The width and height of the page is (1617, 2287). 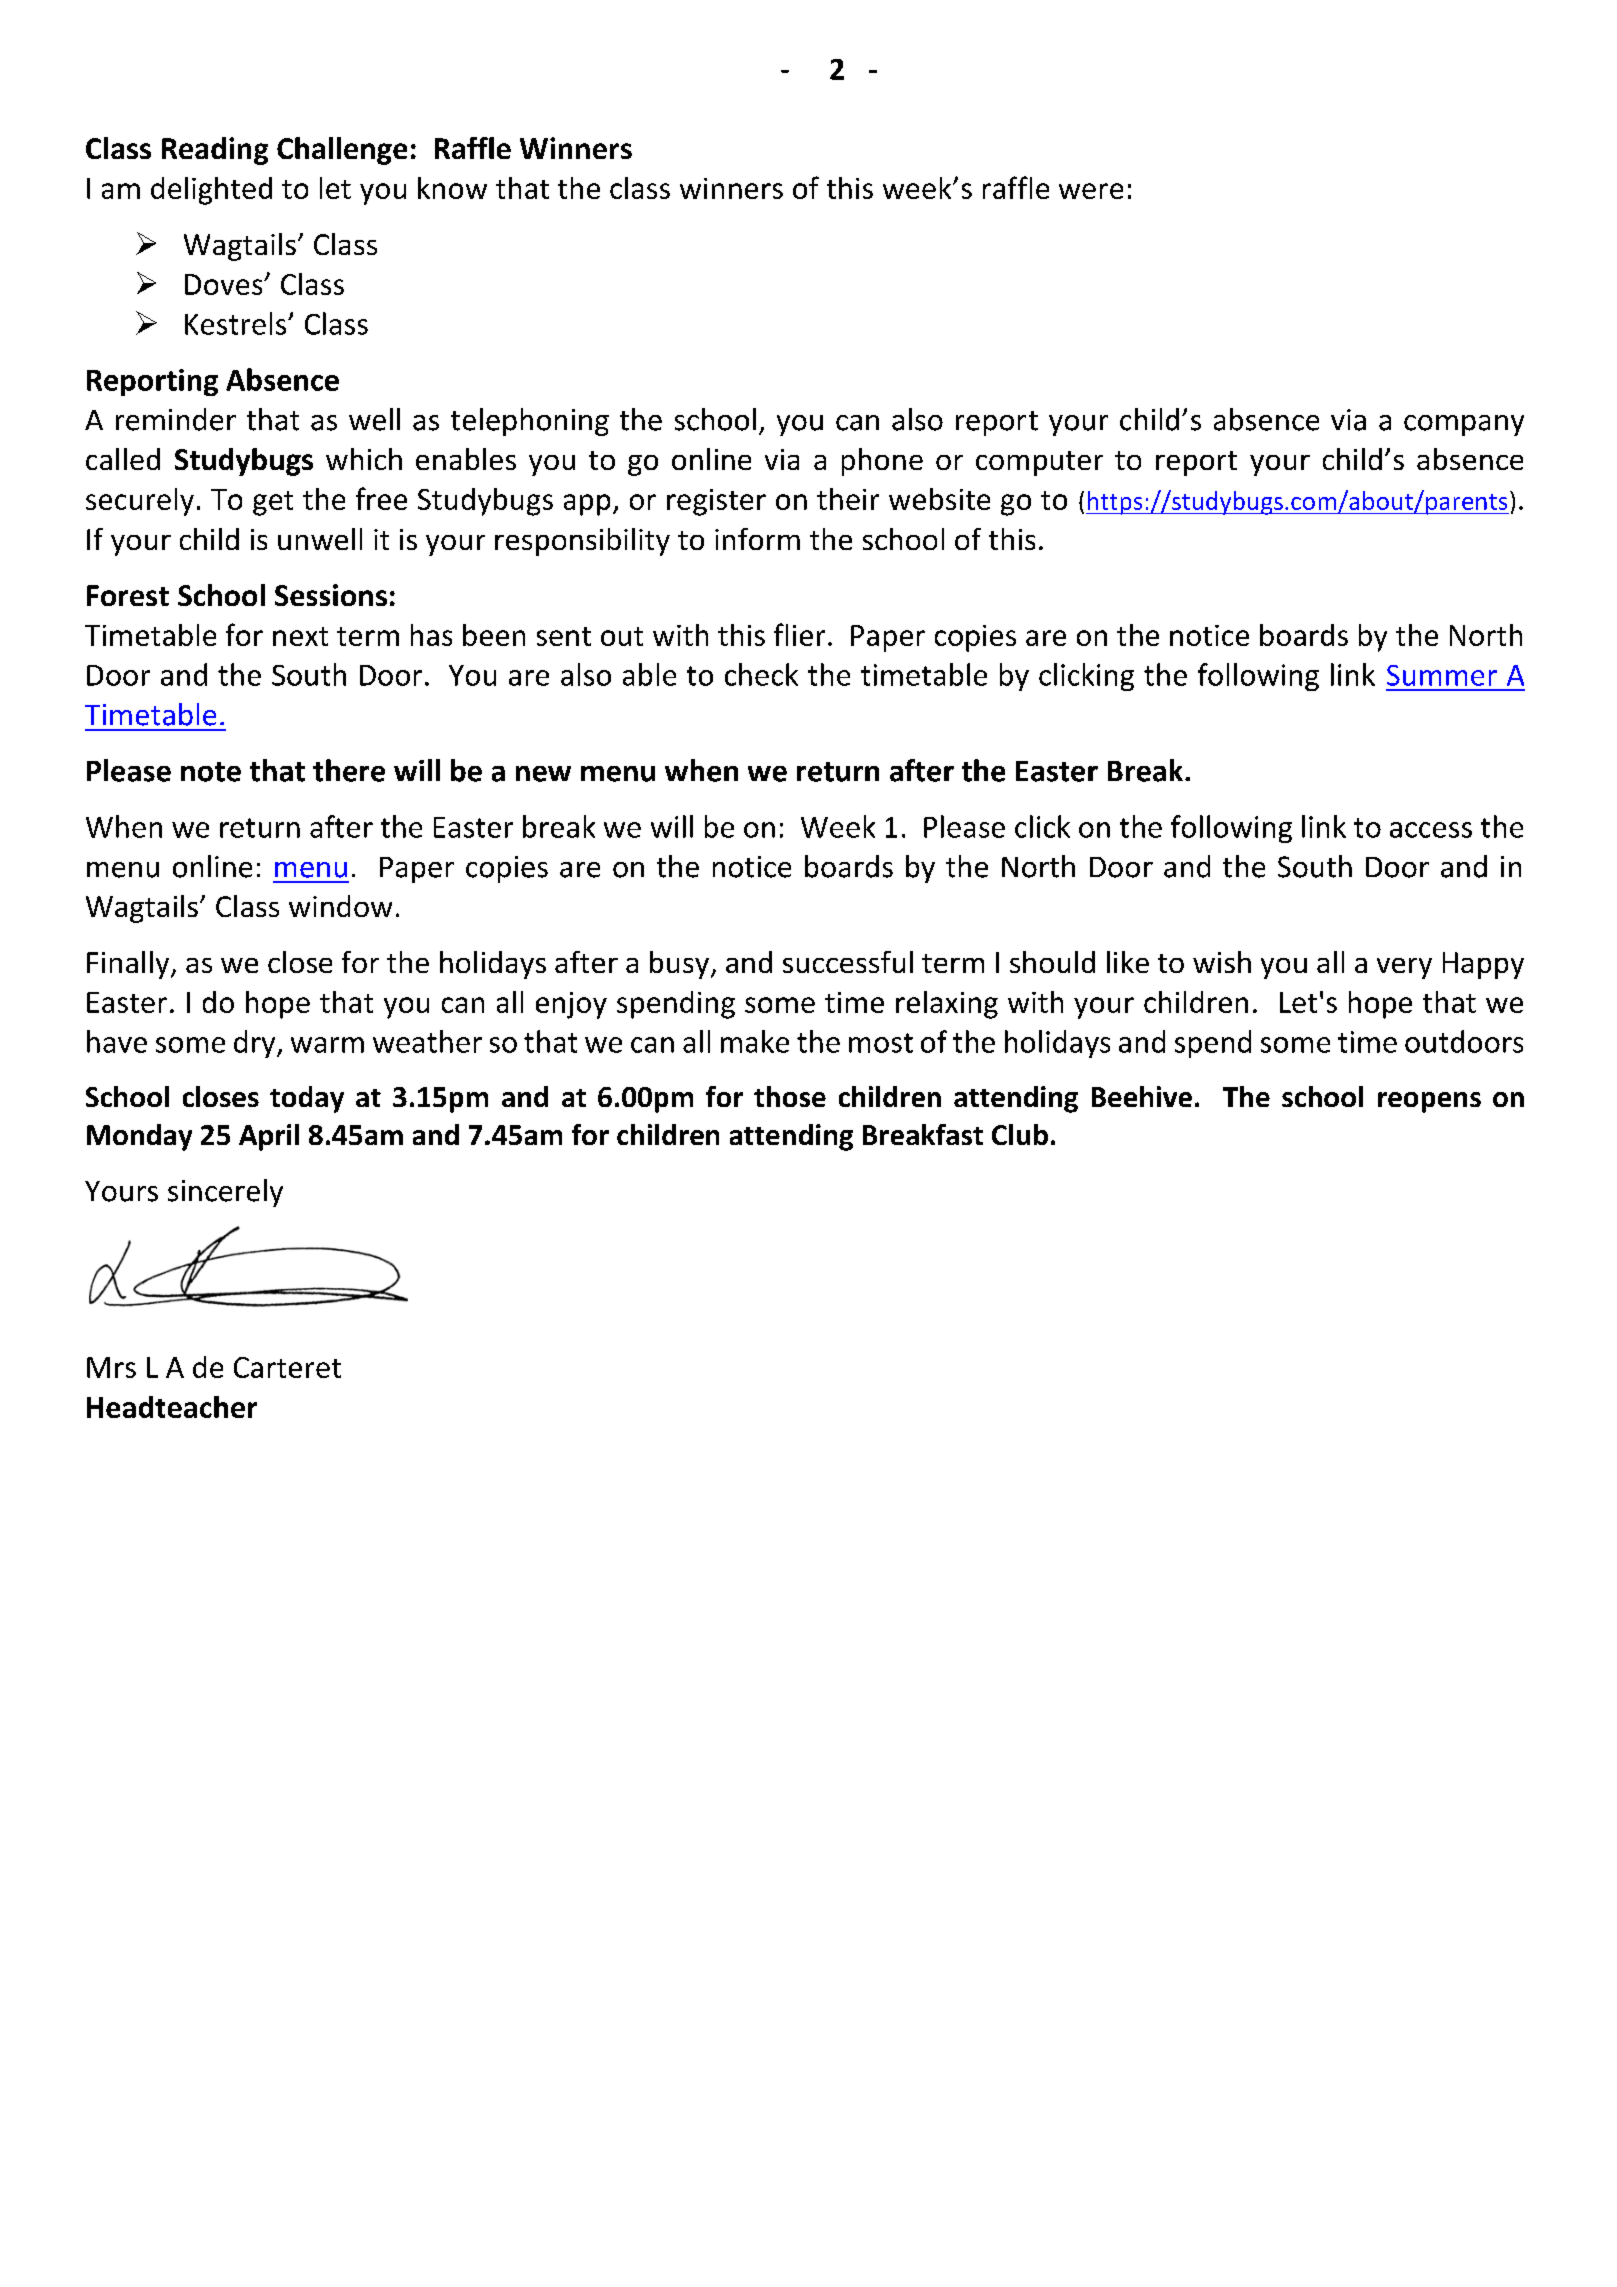 I want to click on computer, so click(x=1039, y=463).
